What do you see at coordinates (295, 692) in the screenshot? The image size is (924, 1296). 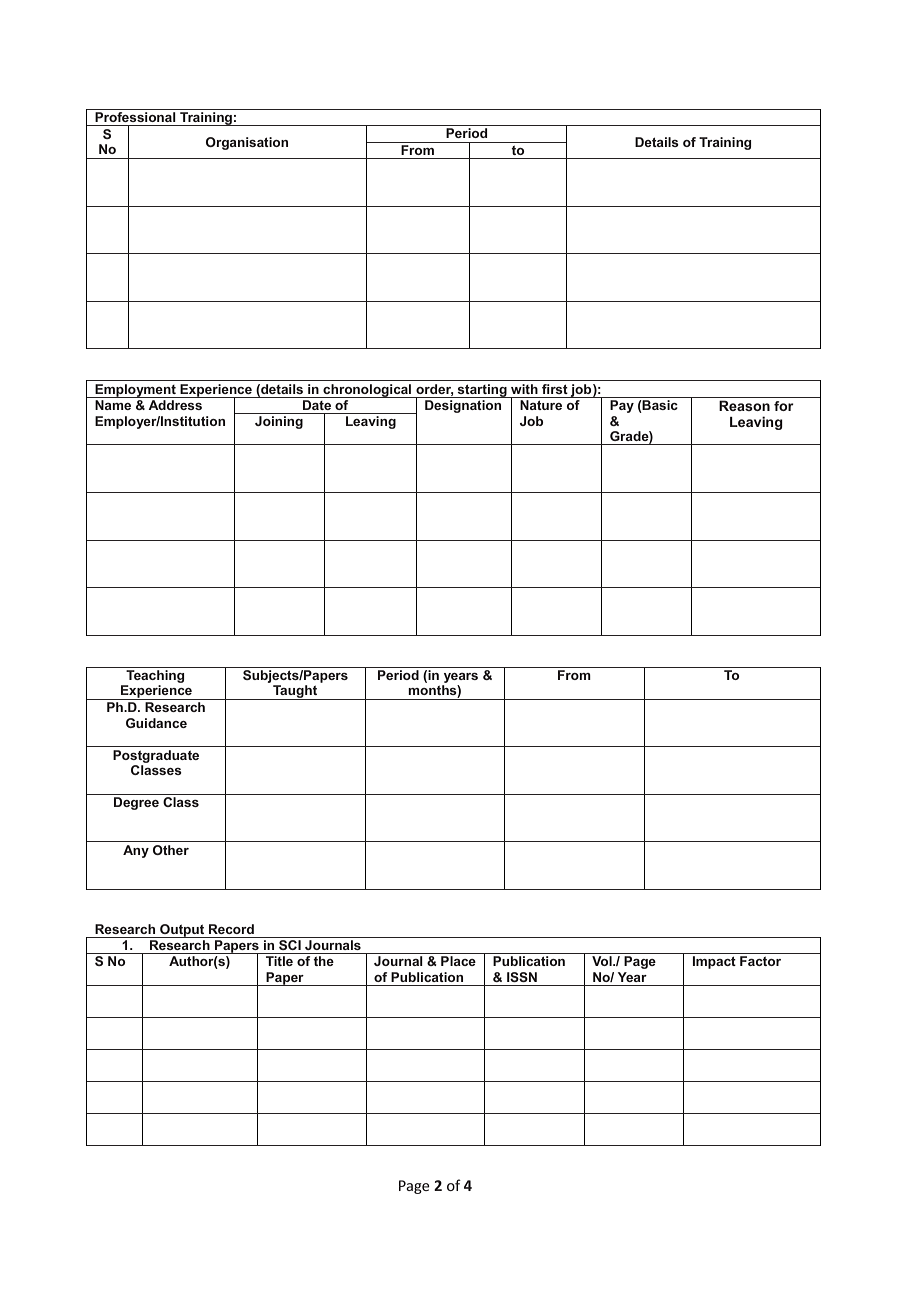 I see `Taught` at bounding box center [295, 692].
